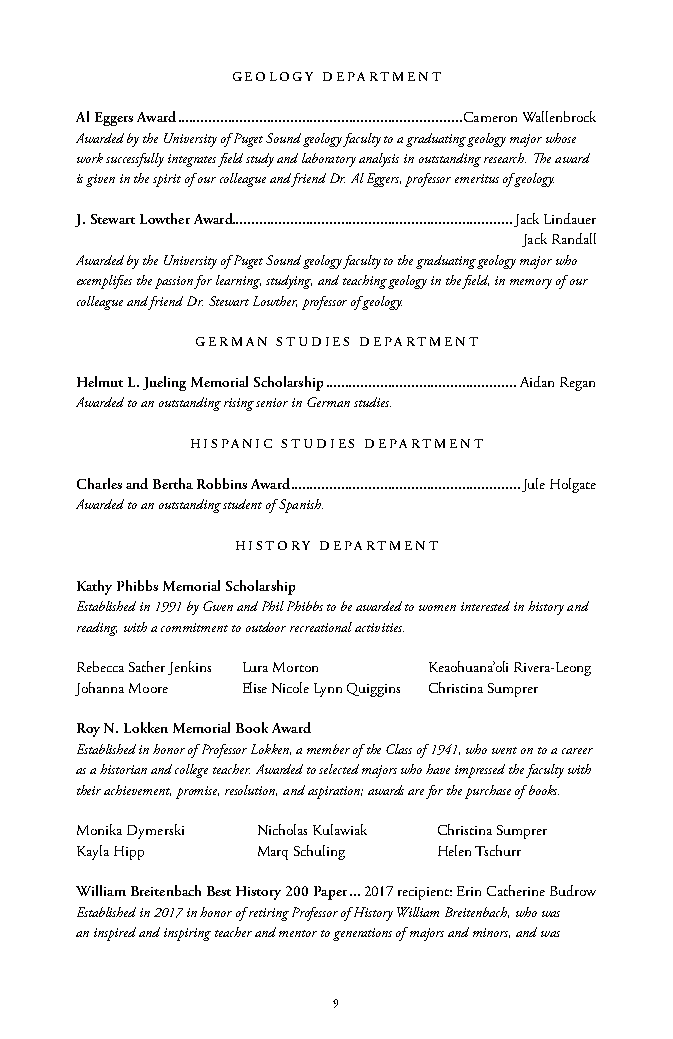 Image resolution: width=673 pixels, height=1039 pixels. I want to click on Helmut, so click(100, 381).
